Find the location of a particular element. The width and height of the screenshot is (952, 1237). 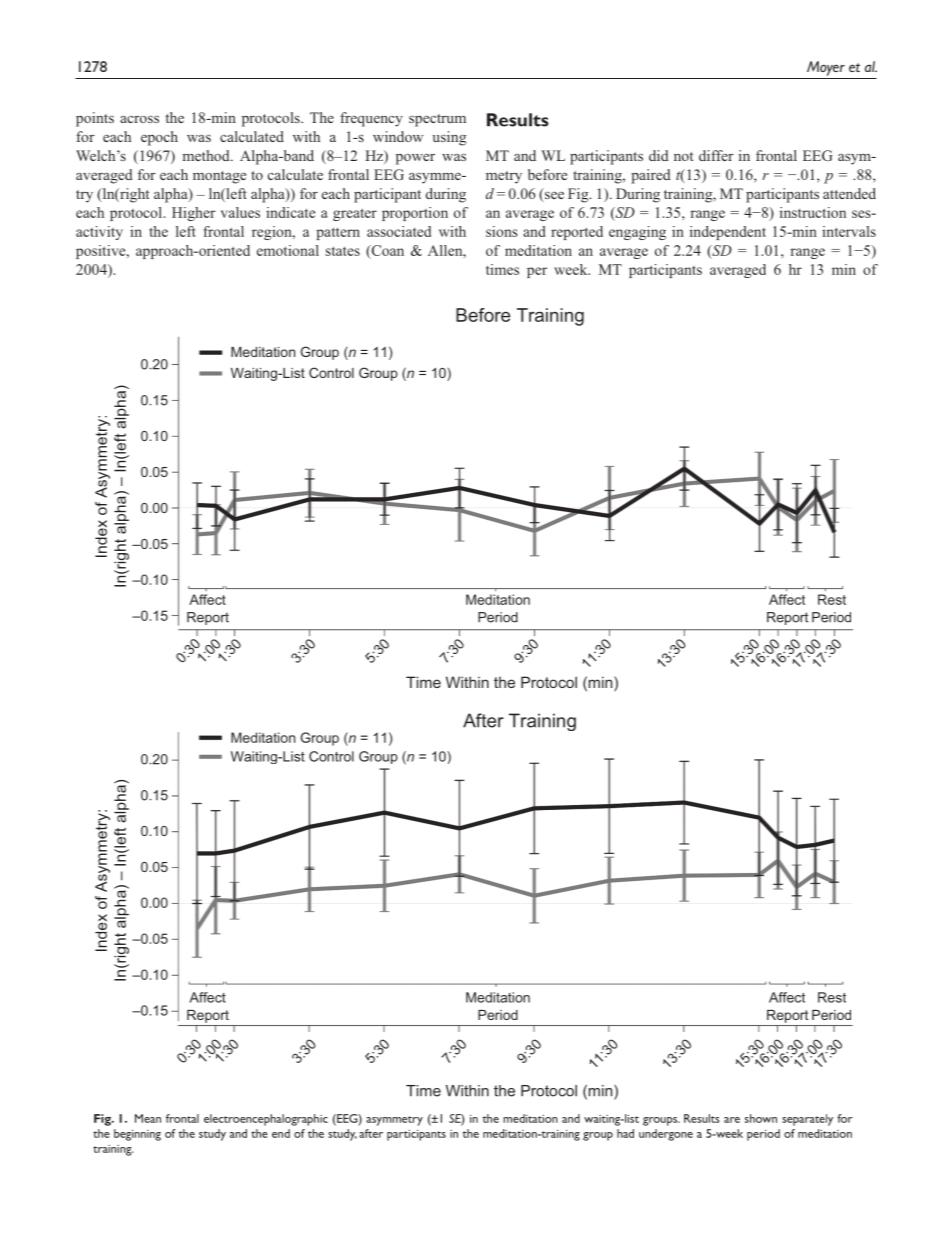

independent is located at coordinates (728, 233).
